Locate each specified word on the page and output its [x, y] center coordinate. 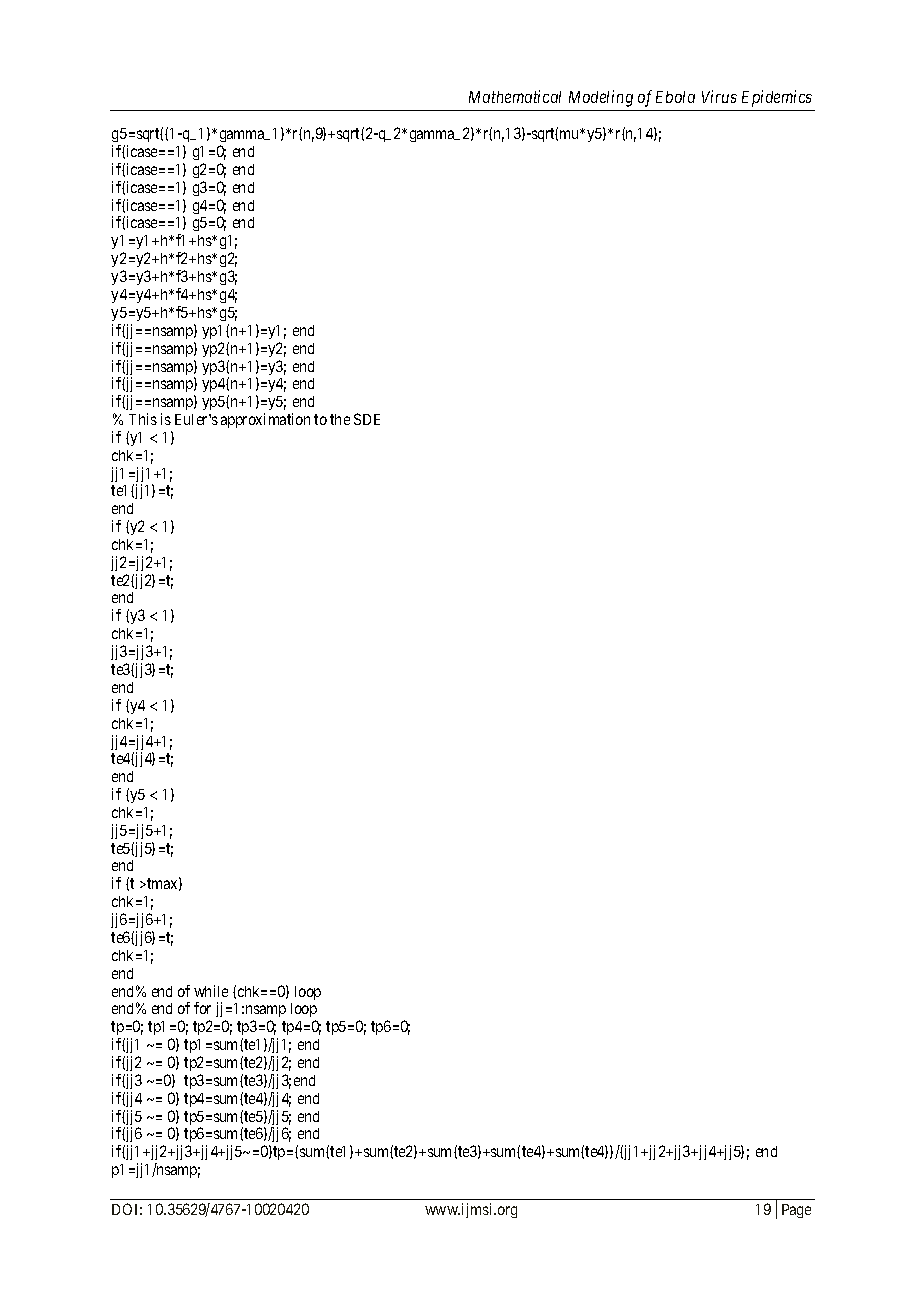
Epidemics [777, 98]
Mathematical [515, 96]
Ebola [675, 97]
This [143, 419]
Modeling [601, 98]
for [202, 1008]
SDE [367, 419]
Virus [719, 96]
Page [796, 1211]
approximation [265, 420]
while [211, 991]
